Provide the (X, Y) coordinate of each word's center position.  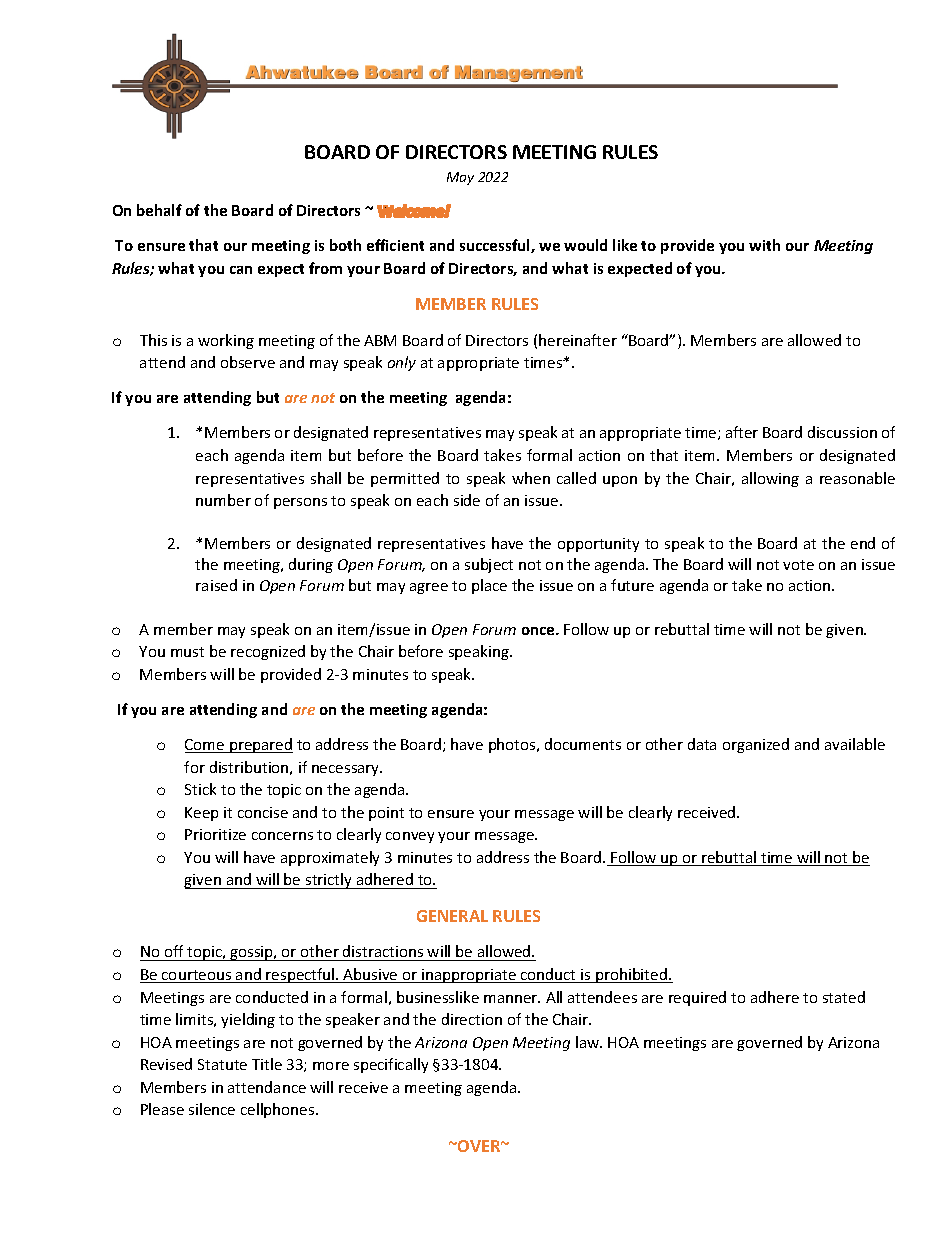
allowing (770, 479)
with (764, 245)
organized (756, 745)
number (223, 500)
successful (496, 246)
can (241, 270)
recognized (268, 652)
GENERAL (452, 916)
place (489, 586)
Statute (222, 1064)
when (531, 478)
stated (844, 997)
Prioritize (215, 834)
